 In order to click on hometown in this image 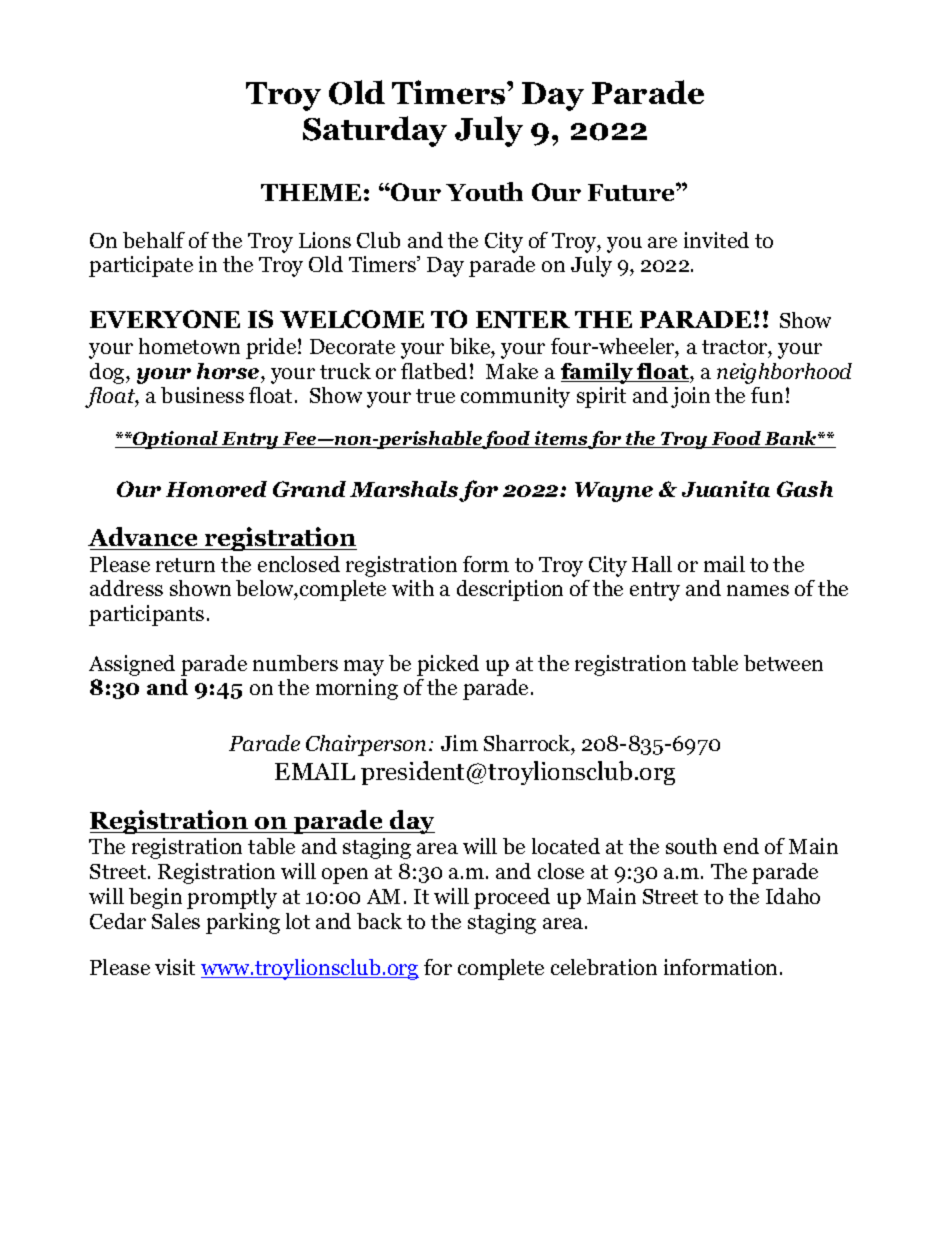, I will do `click(189, 346)`.
